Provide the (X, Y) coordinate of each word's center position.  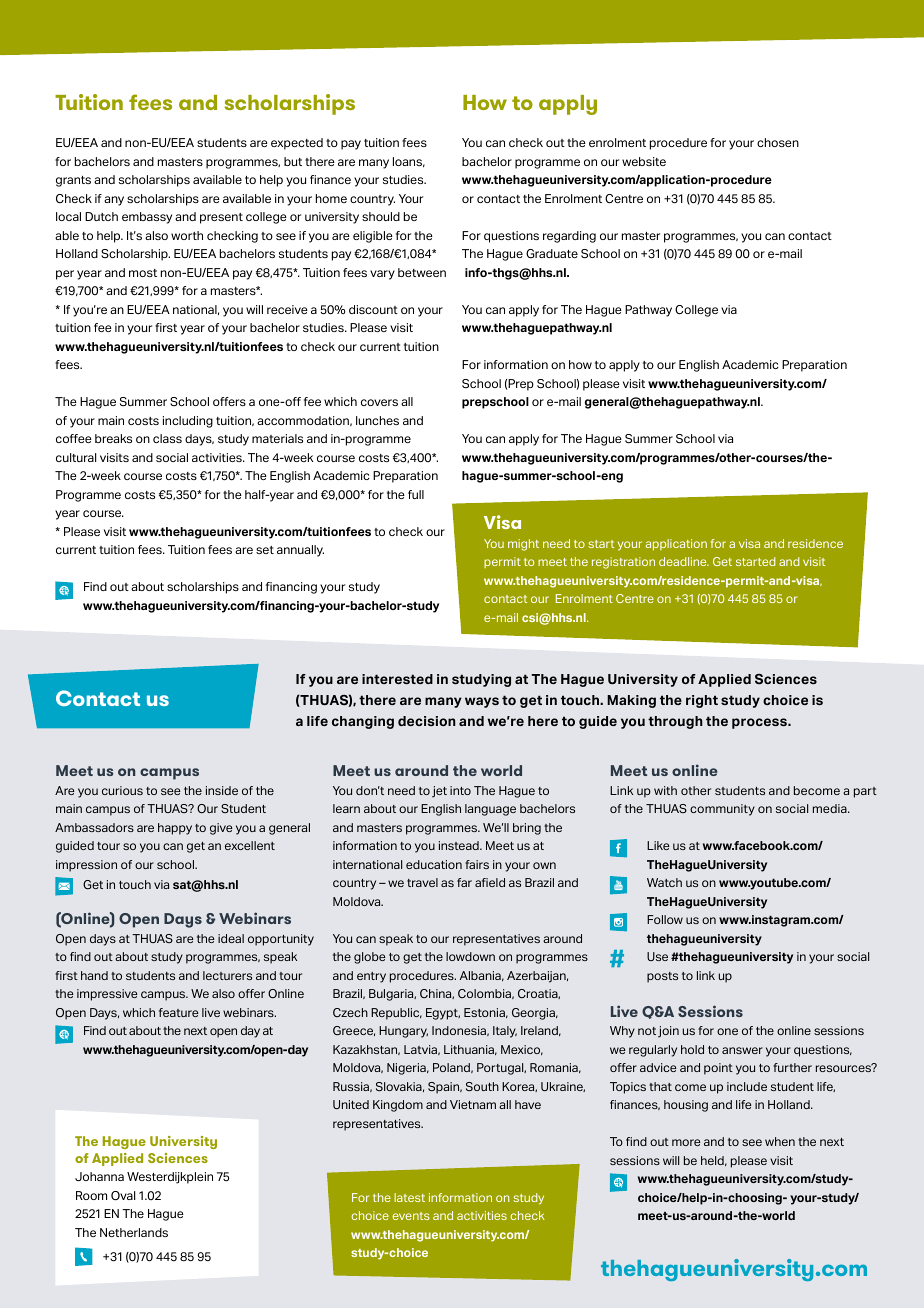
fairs (477, 864)
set (265, 550)
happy (175, 829)
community (722, 810)
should (381, 216)
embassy (147, 218)
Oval (123, 1196)
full (416, 494)
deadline (684, 561)
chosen (778, 142)
